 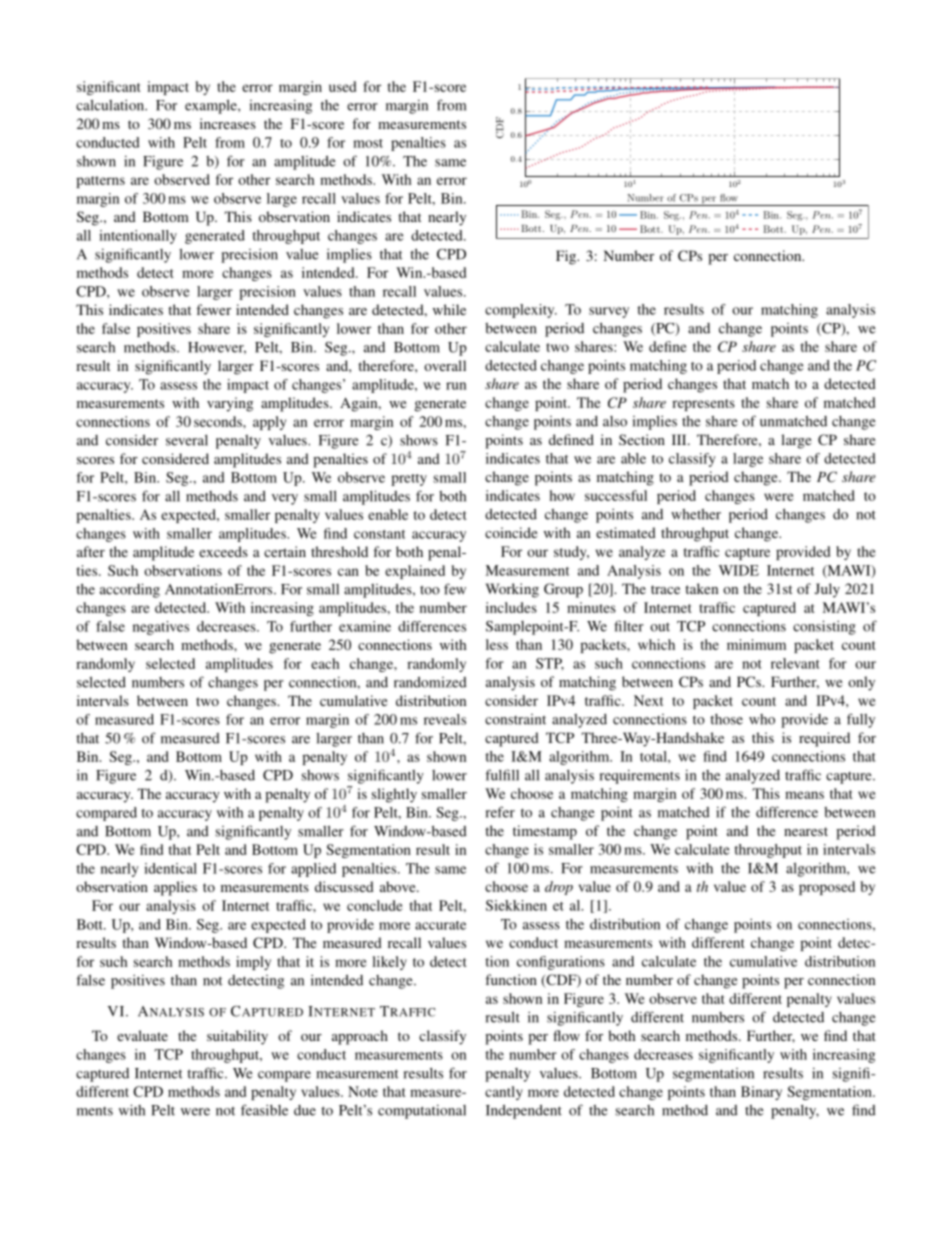 I want to click on Independent, so click(x=524, y=1112).
